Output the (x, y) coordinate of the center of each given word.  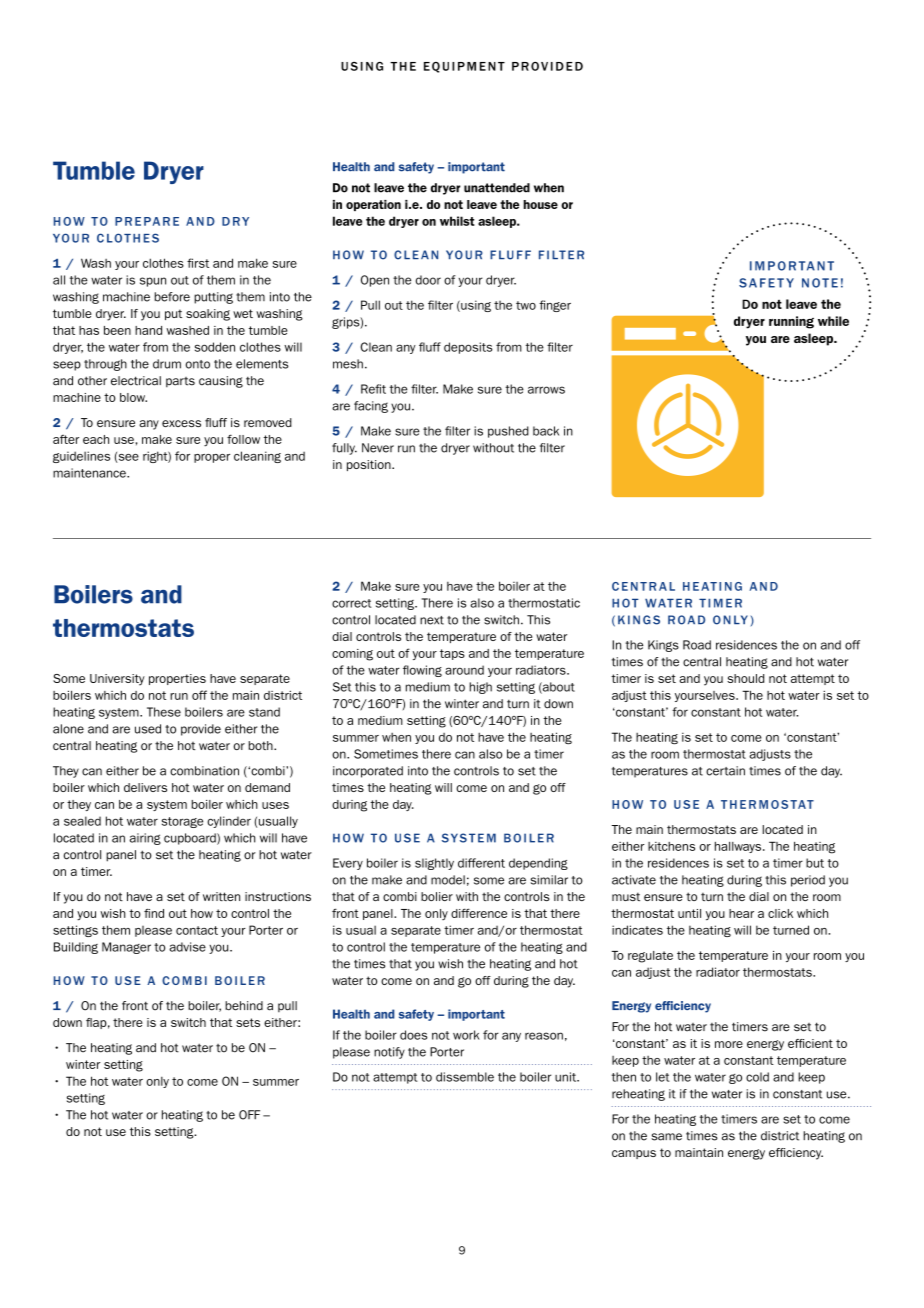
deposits (468, 348)
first (198, 263)
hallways (739, 847)
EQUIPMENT (464, 67)
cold (757, 1077)
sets (248, 1022)
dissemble (465, 1077)
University (117, 680)
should (745, 678)
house (540, 204)
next (432, 620)
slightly (434, 864)
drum (167, 364)
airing (145, 839)
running (791, 322)
